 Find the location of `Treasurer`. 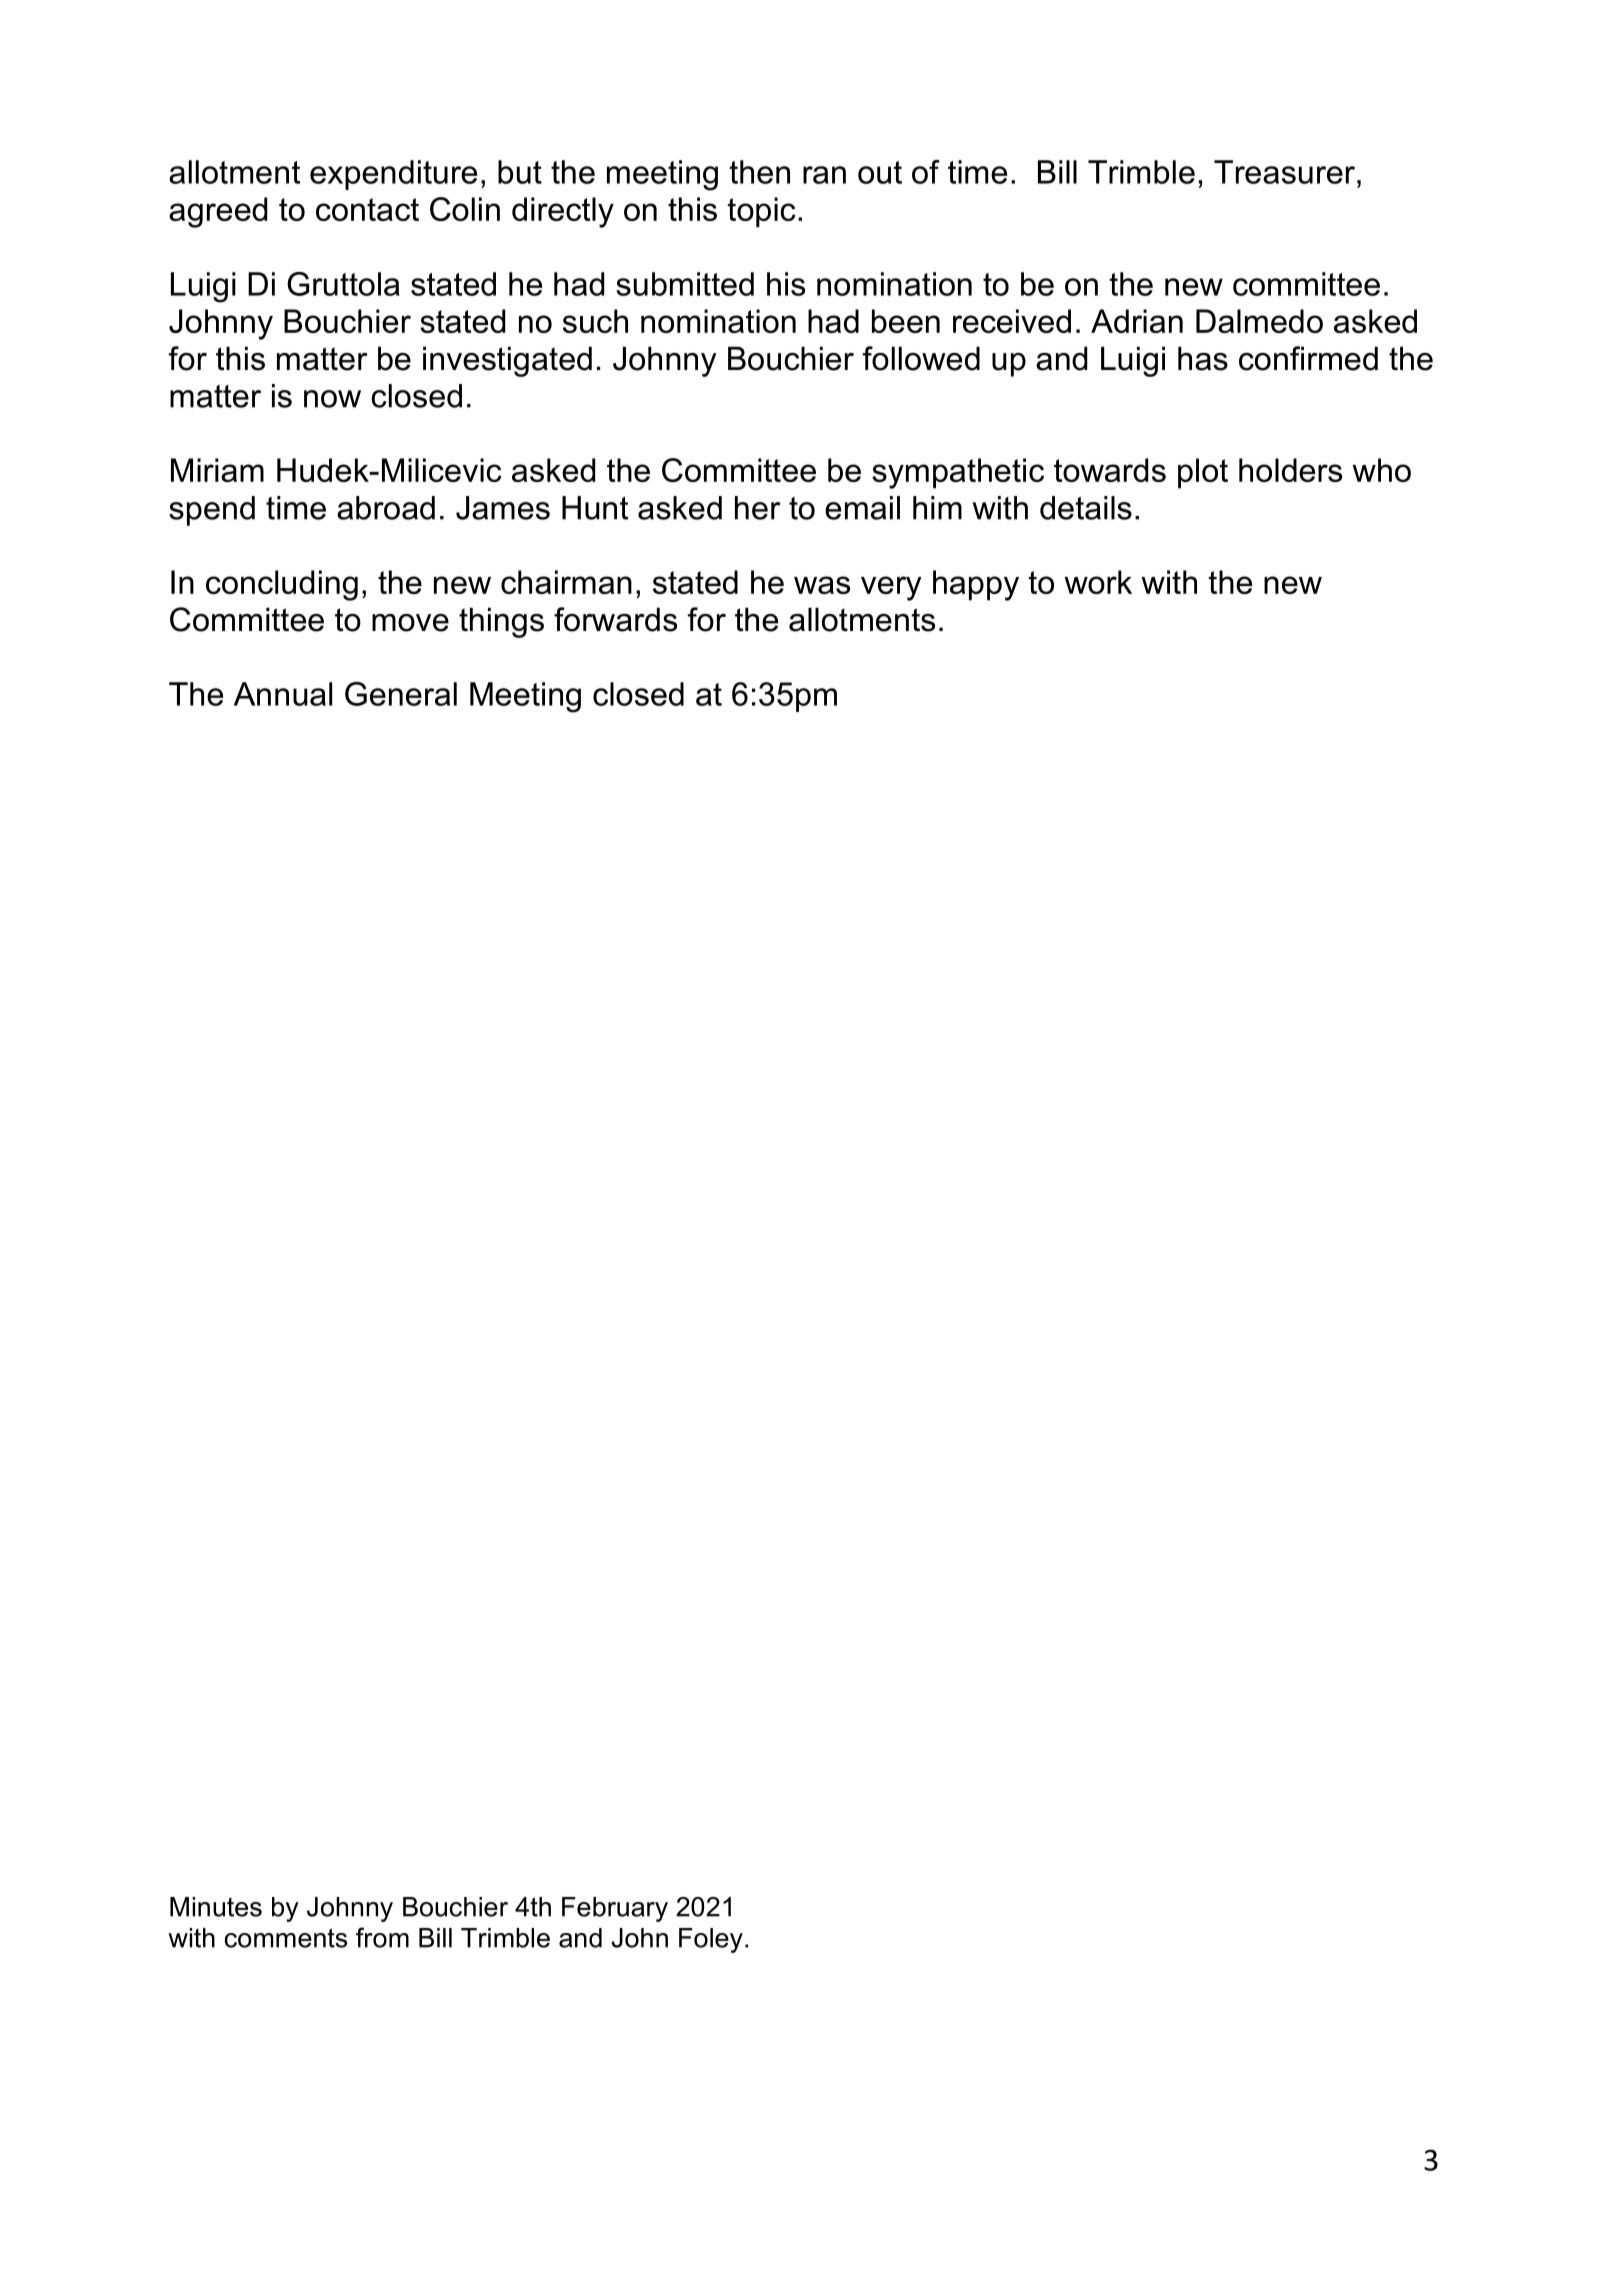

Treasurer is located at coordinates (1286, 172).
